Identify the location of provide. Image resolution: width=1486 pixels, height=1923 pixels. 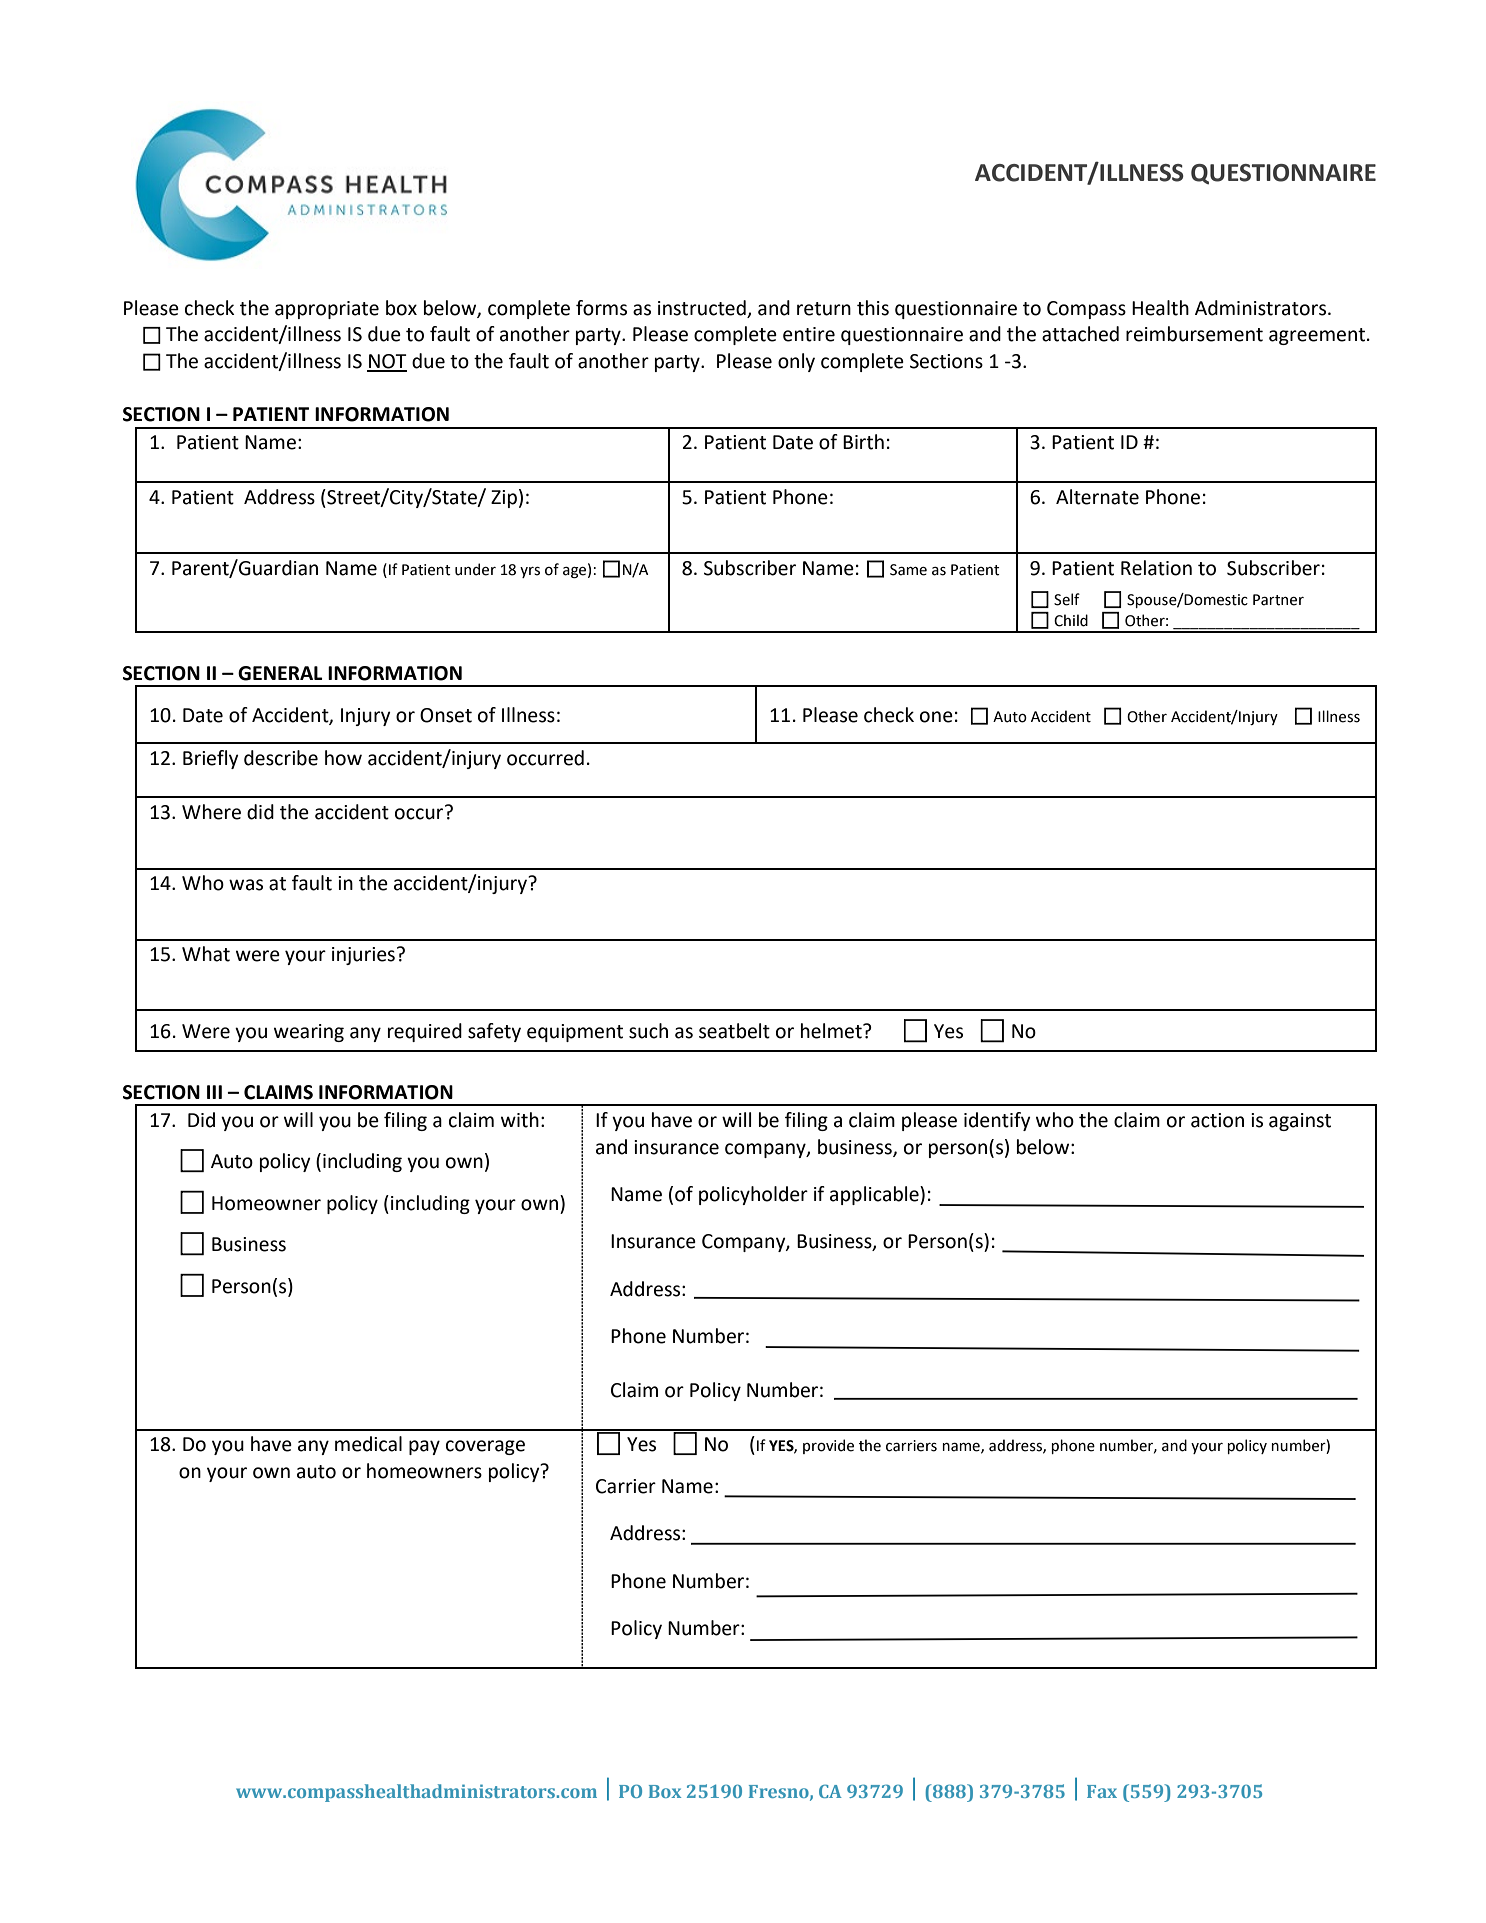
(828, 1446).
